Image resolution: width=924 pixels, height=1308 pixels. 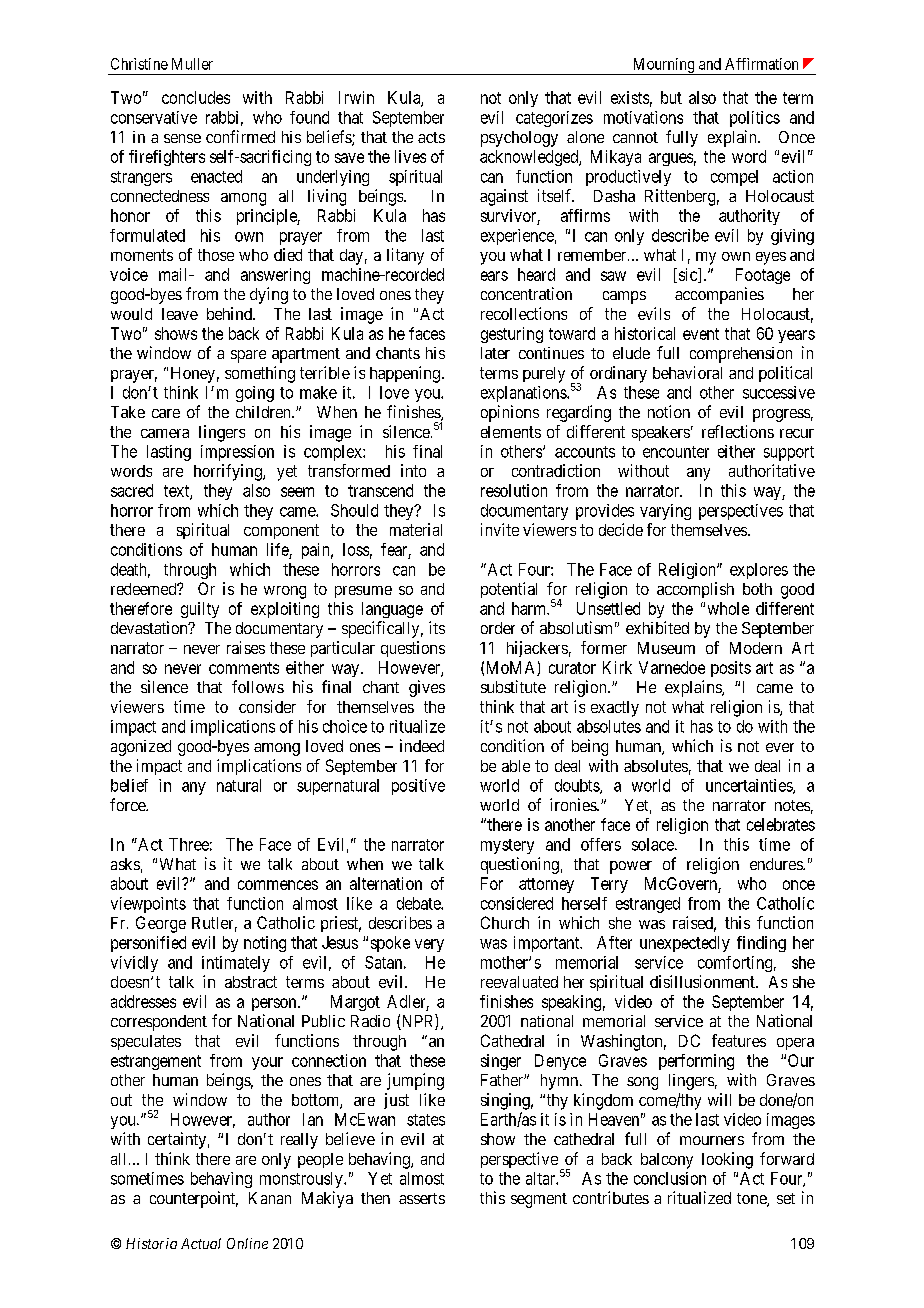 I want to click on politics, so click(x=755, y=119).
